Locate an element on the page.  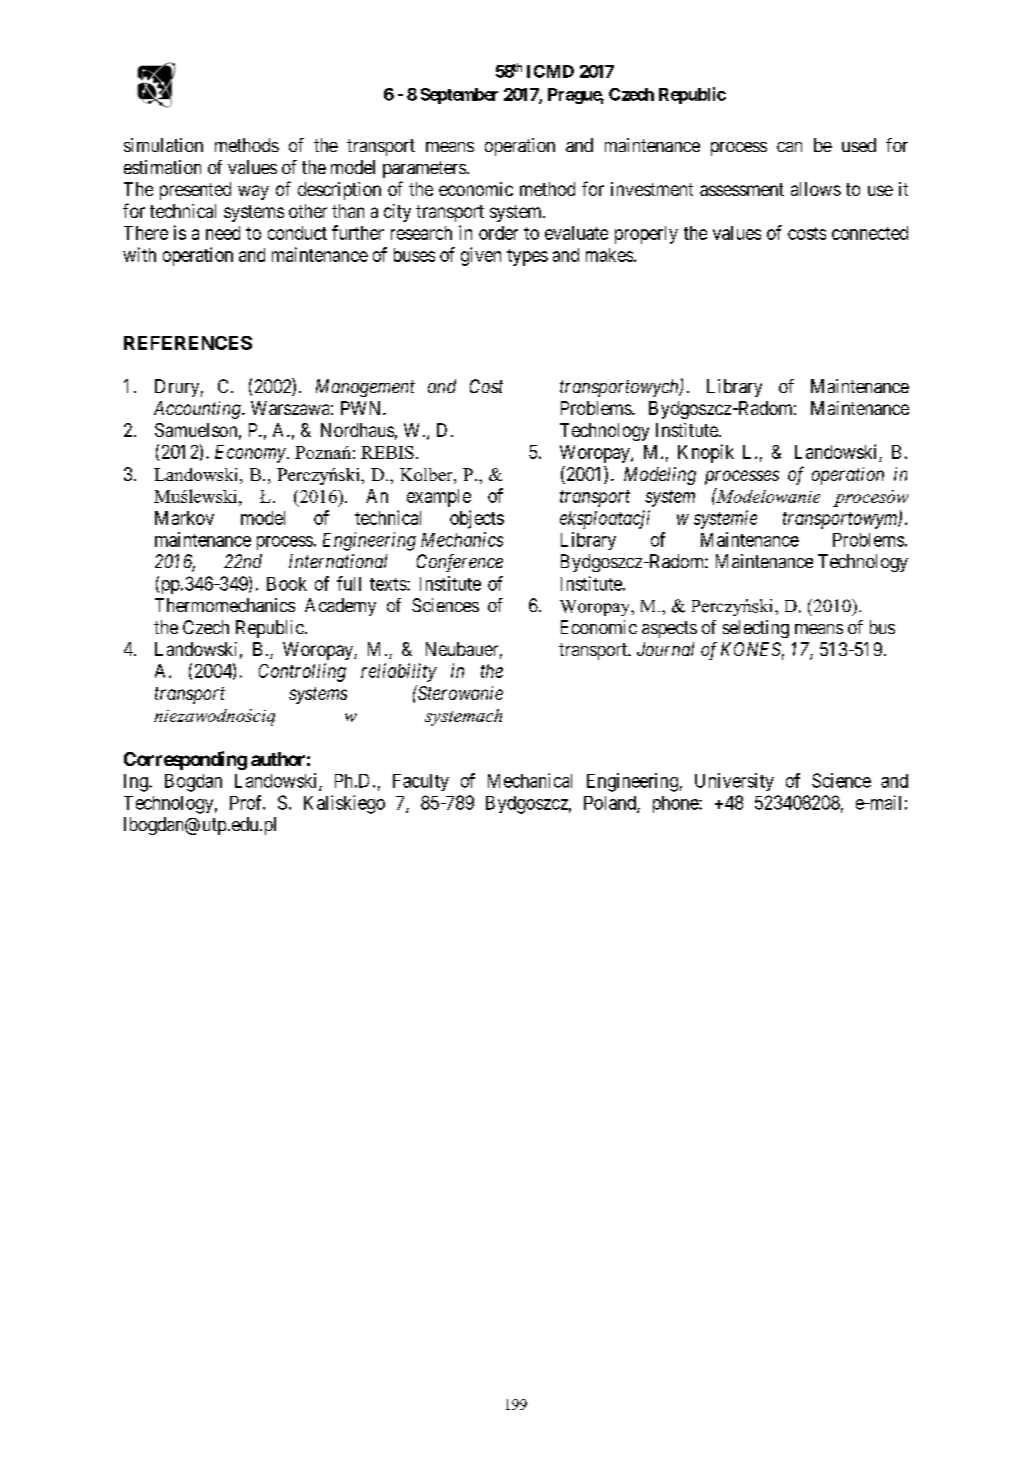
can is located at coordinates (789, 147).
